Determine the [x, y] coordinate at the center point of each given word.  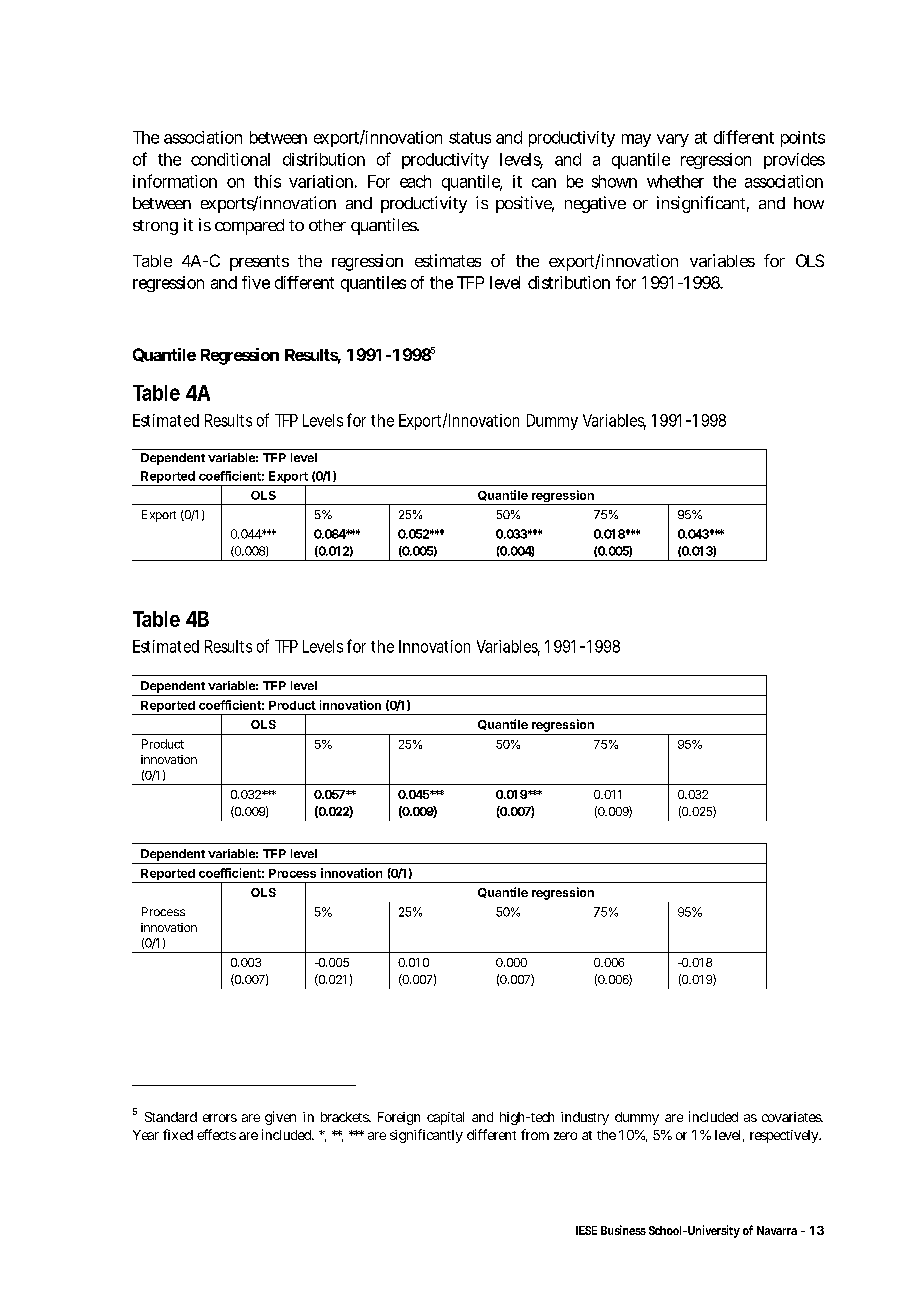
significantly [426, 1136]
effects [216, 1134]
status [470, 138]
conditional [230, 159]
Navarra [777, 1230]
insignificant [703, 204]
